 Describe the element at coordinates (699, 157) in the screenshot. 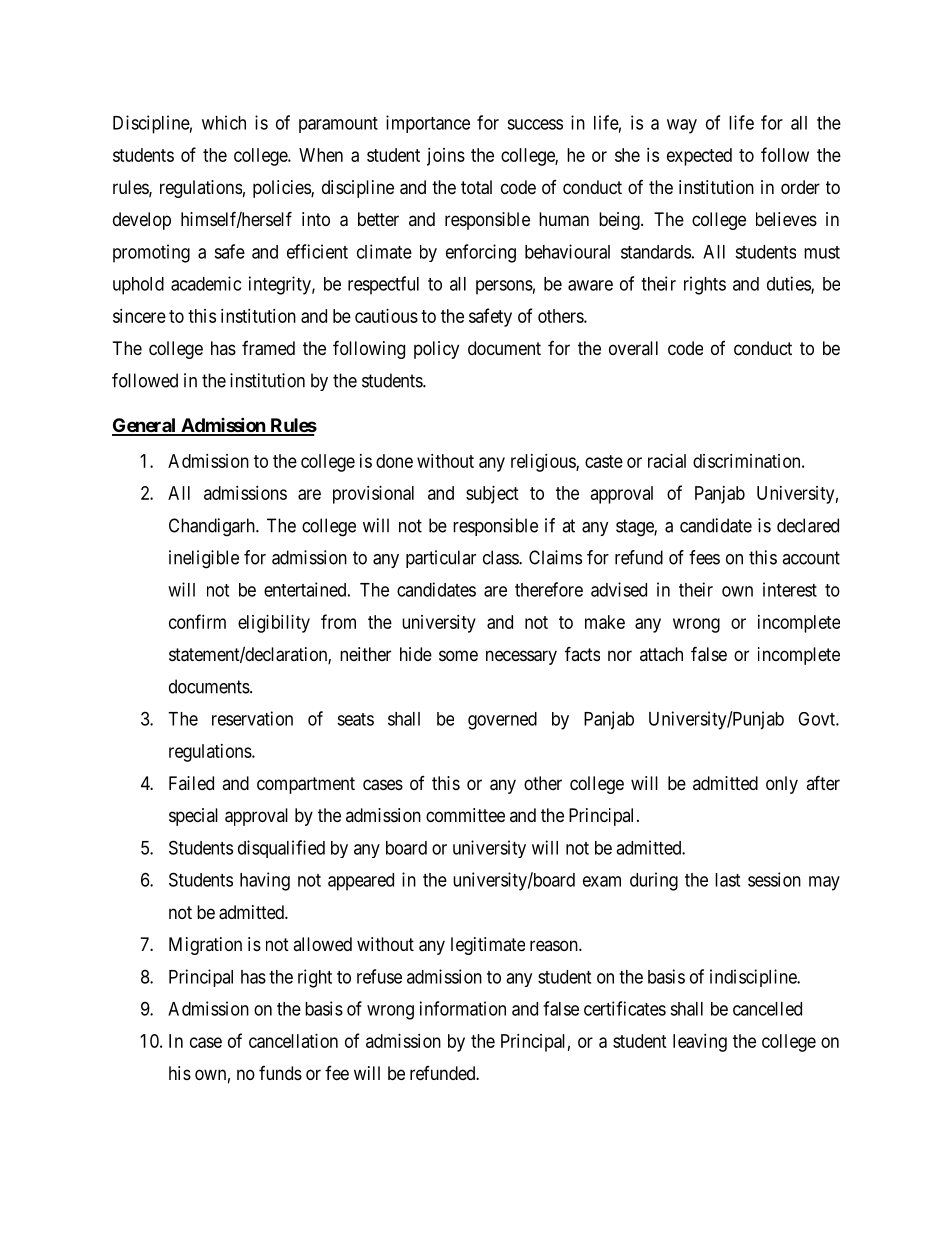

I see `expected` at that location.
